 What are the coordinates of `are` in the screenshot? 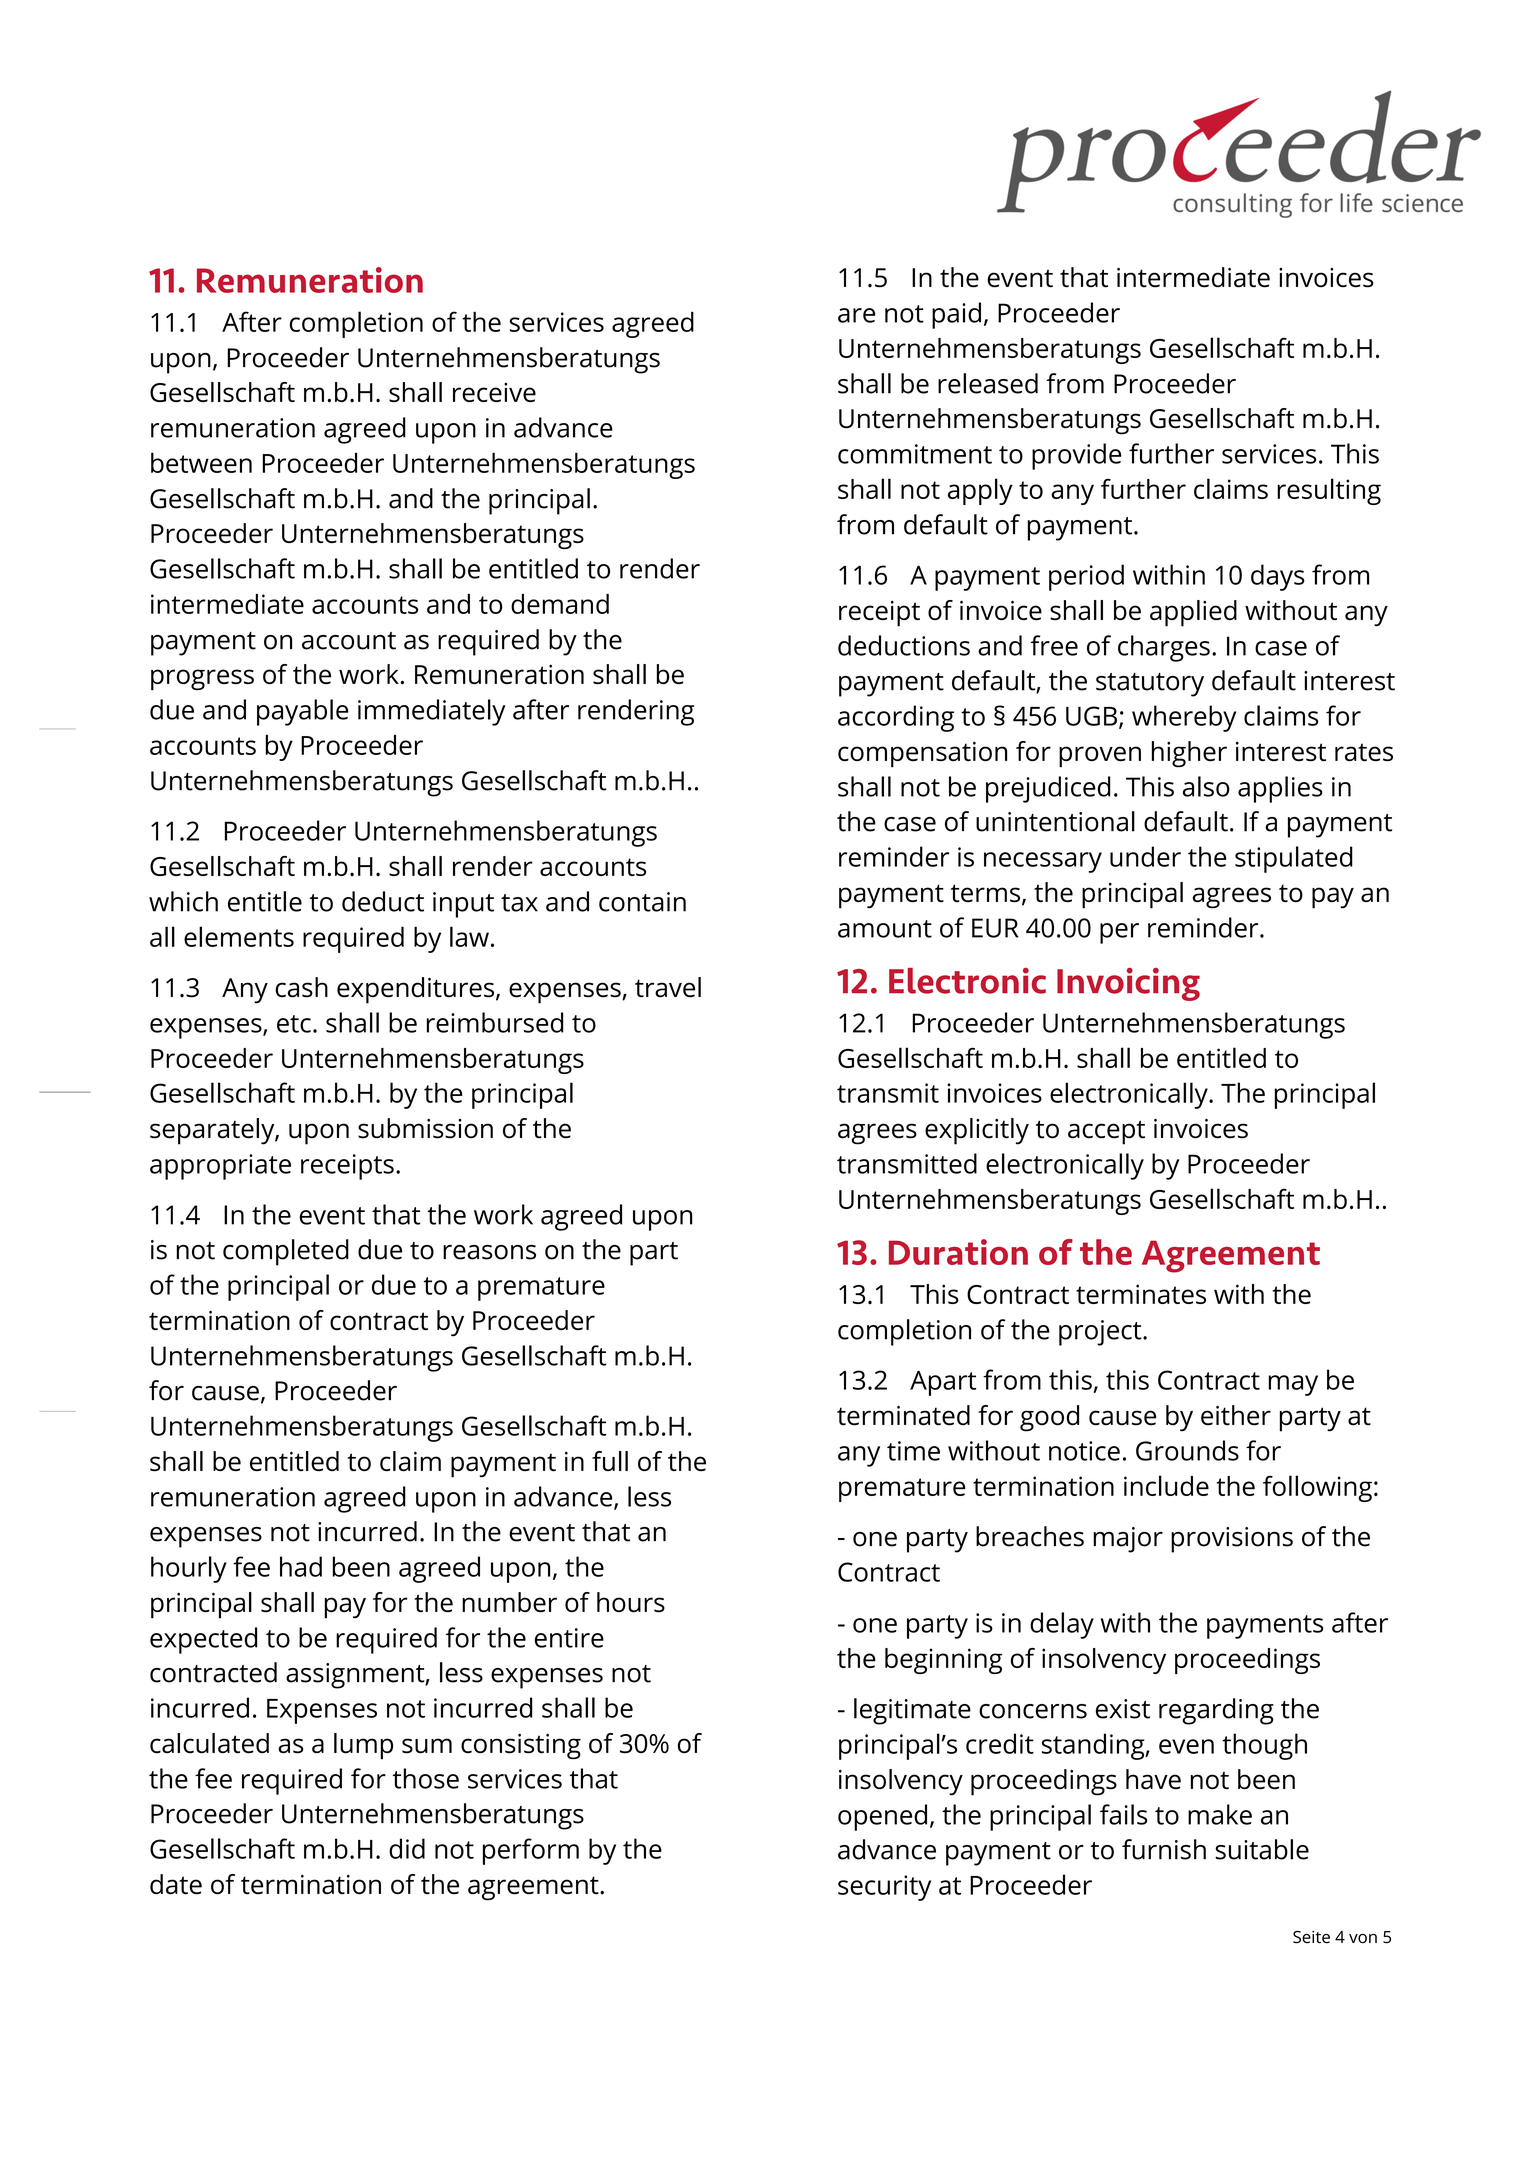 It's located at (856, 315).
